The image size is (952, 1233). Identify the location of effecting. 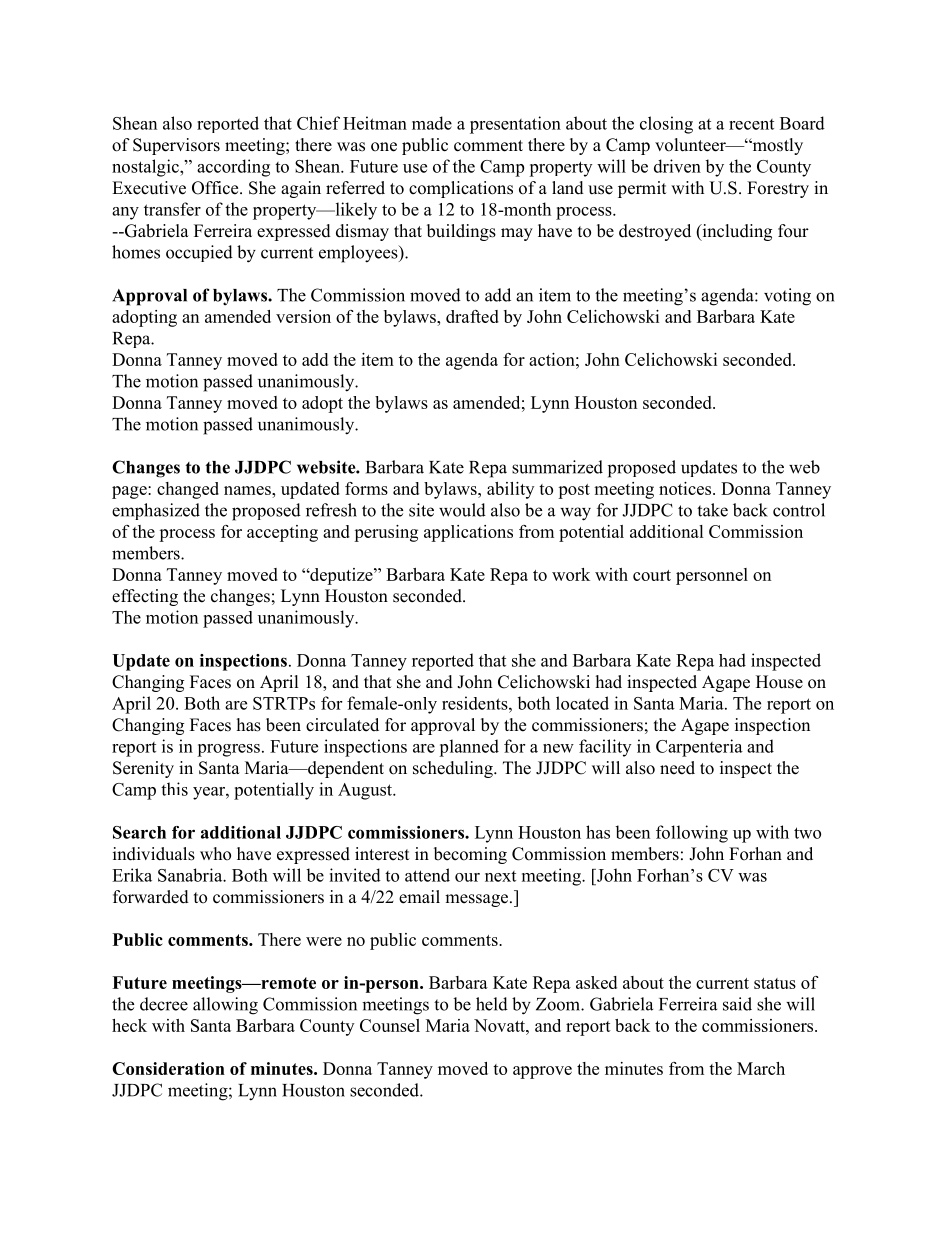
(145, 597).
